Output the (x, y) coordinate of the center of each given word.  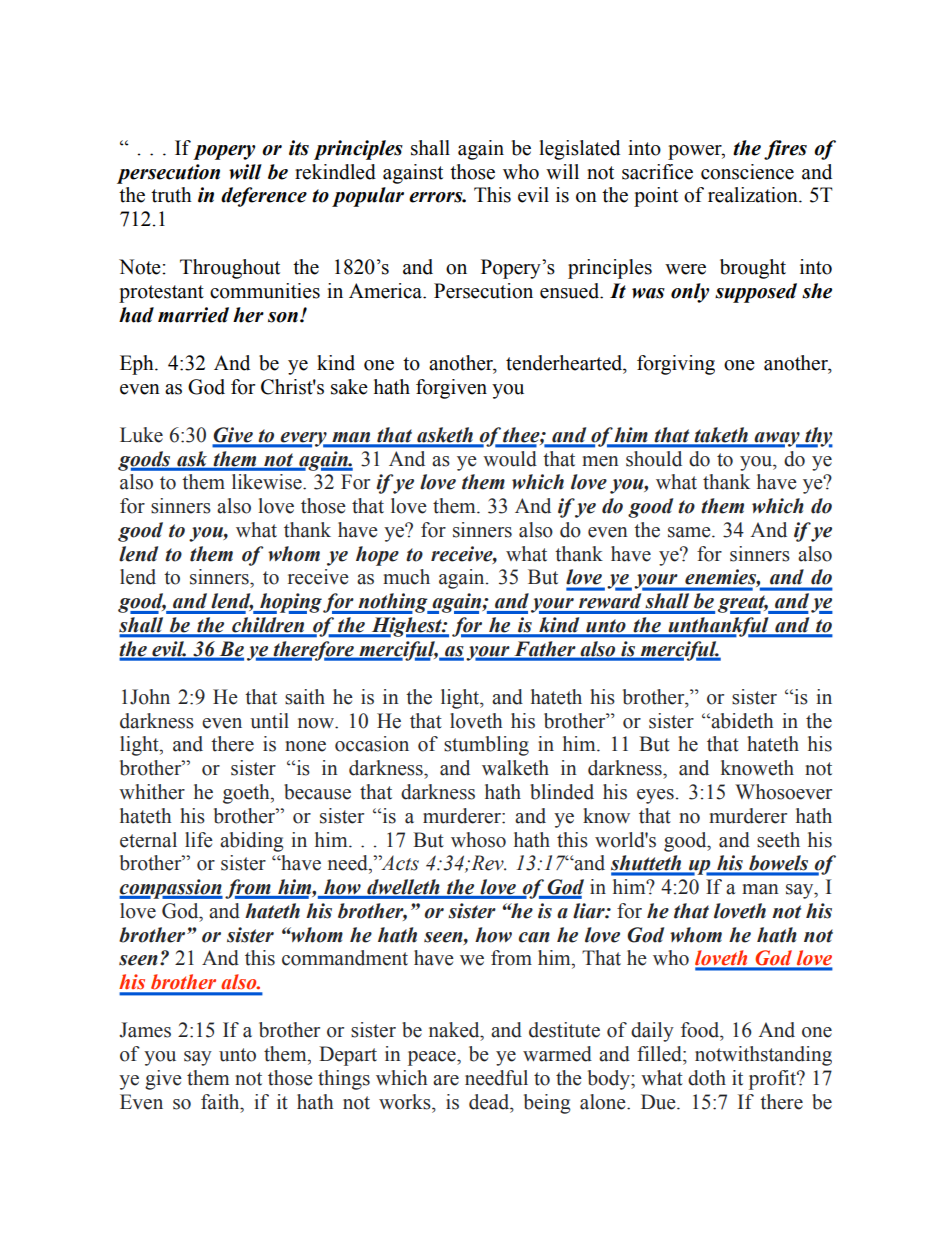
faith (221, 1102)
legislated (579, 150)
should (654, 458)
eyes (655, 796)
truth (171, 195)
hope (377, 556)
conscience (747, 172)
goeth (247, 794)
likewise (268, 482)
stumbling (486, 746)
